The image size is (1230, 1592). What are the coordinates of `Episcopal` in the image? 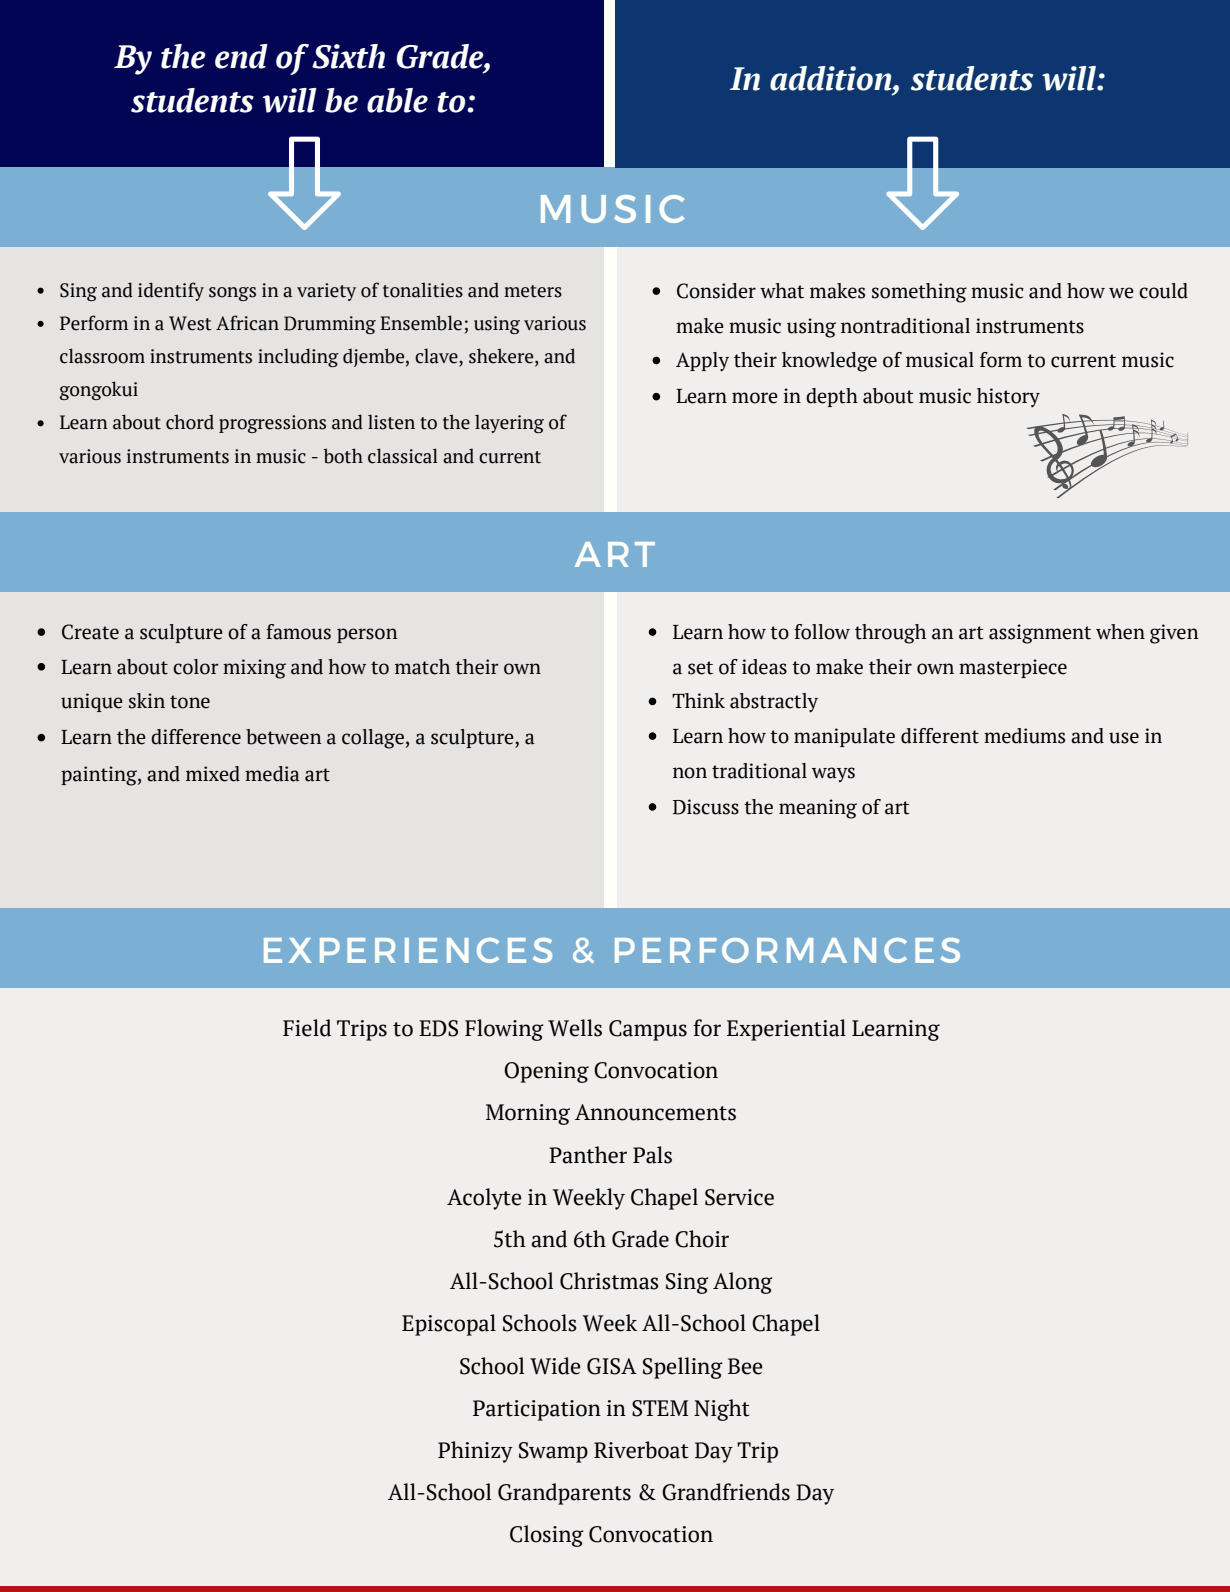 It's located at (449, 1325).
